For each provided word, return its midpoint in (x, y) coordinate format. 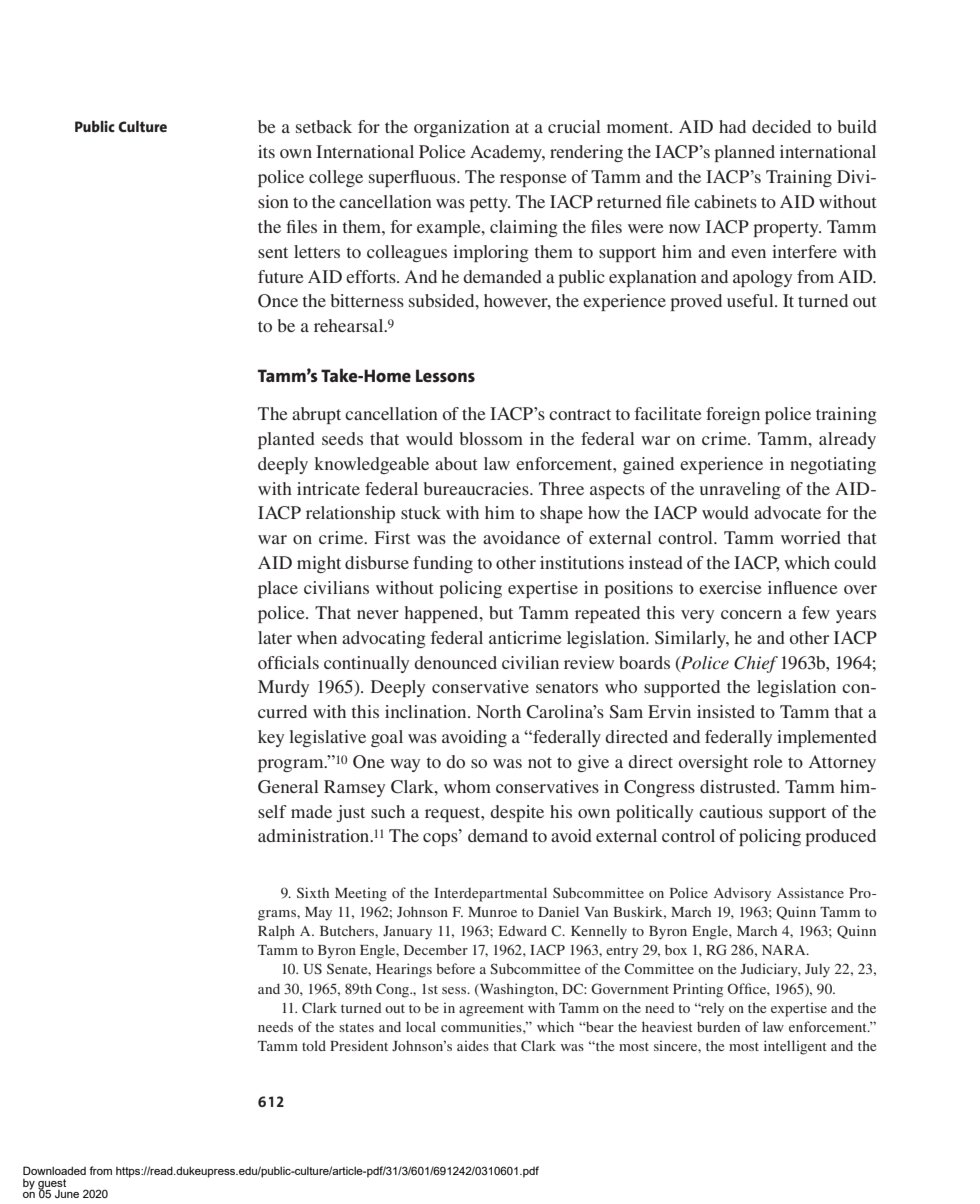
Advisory (742, 894)
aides (473, 1045)
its (266, 151)
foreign (733, 415)
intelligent (795, 1047)
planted (286, 440)
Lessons (445, 375)
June (67, 1194)
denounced (455, 662)
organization (462, 128)
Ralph (276, 932)
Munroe (492, 912)
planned (744, 153)
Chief (756, 664)
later (275, 637)
